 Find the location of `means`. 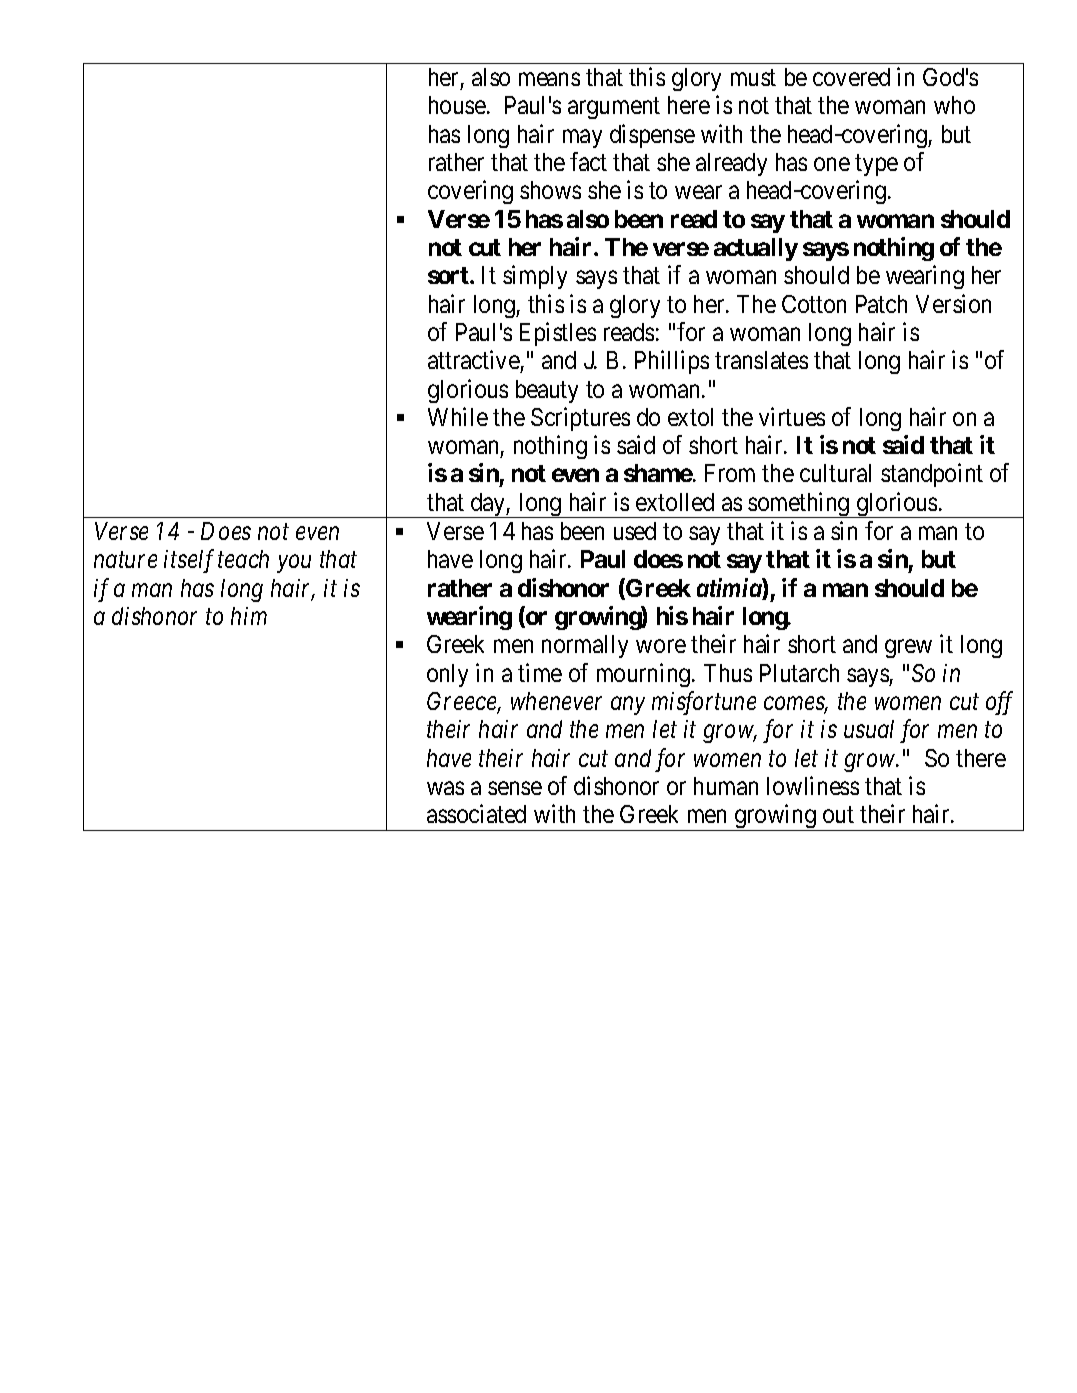

means is located at coordinates (549, 79).
